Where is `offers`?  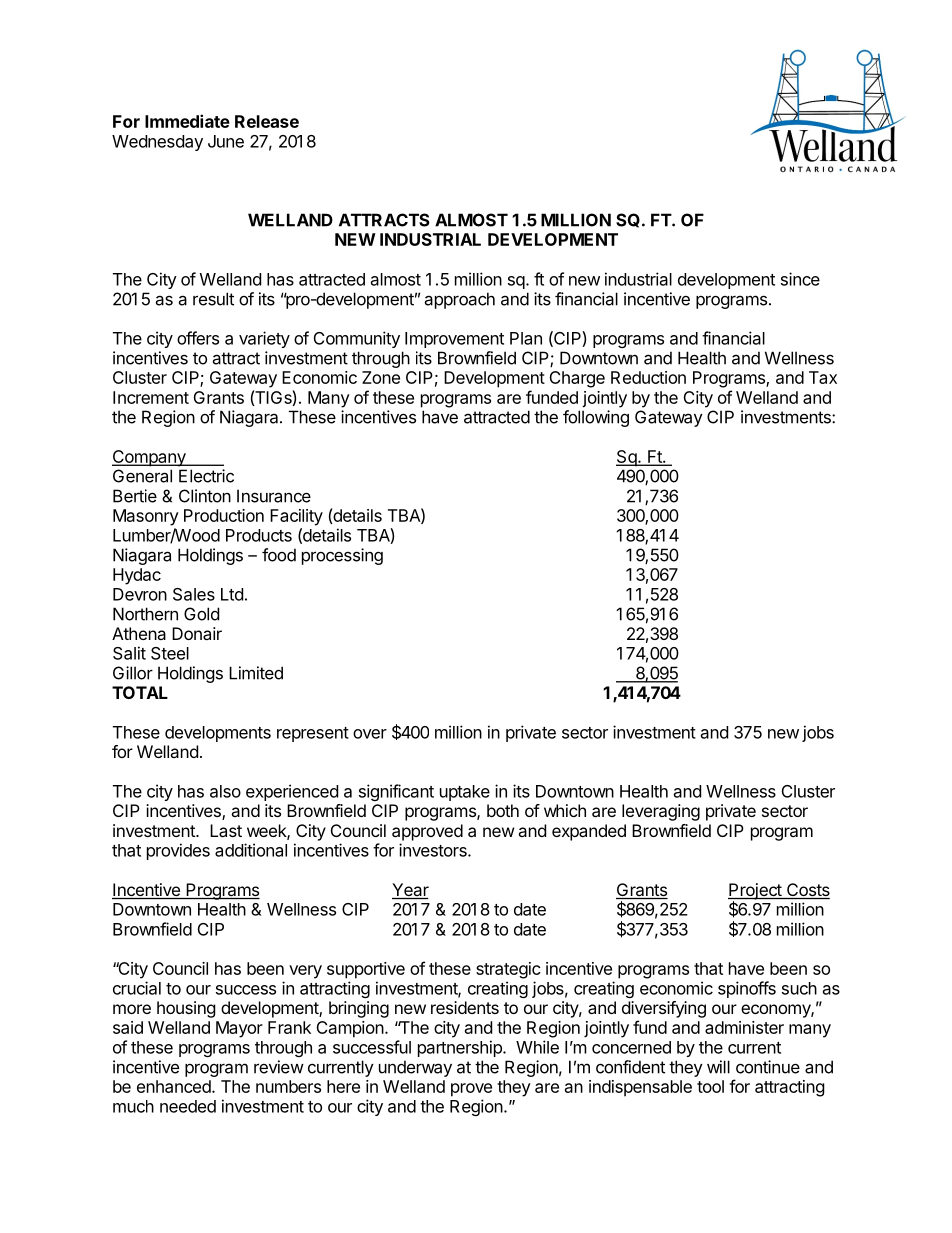 offers is located at coordinates (198, 338).
